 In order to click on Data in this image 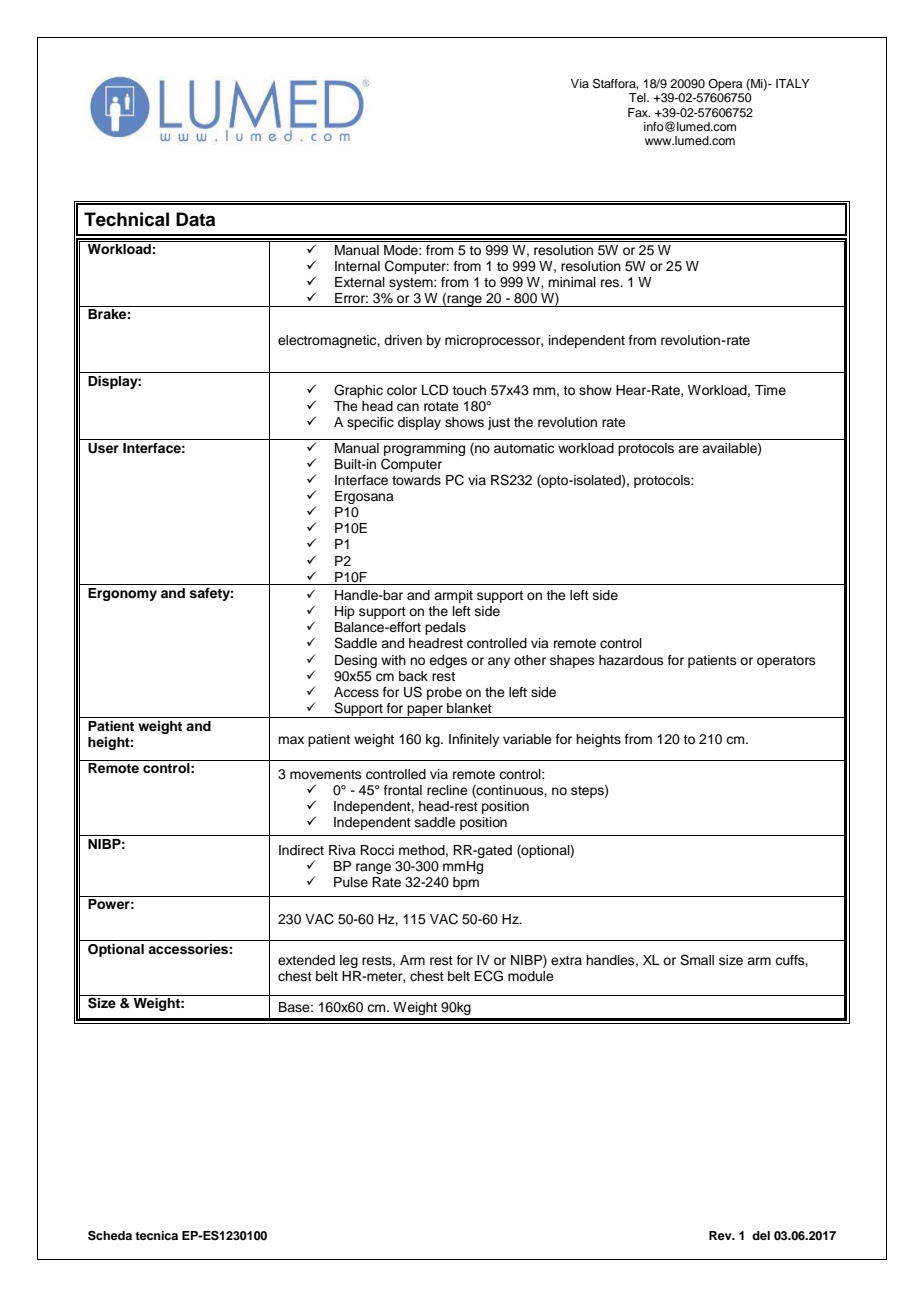, I will do `click(195, 219)`.
